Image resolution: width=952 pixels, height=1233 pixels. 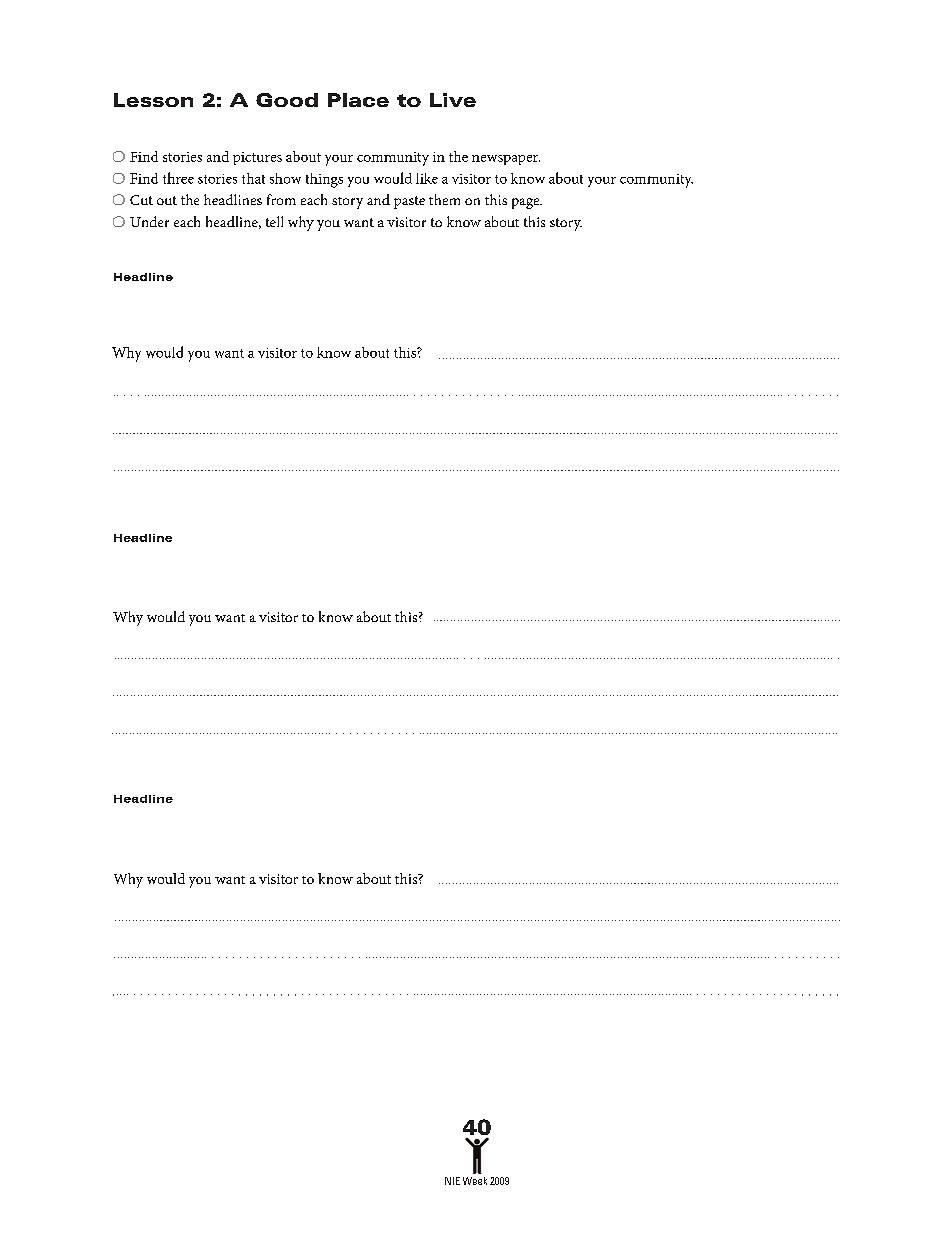 I want to click on NIE, so click(x=452, y=1181).
